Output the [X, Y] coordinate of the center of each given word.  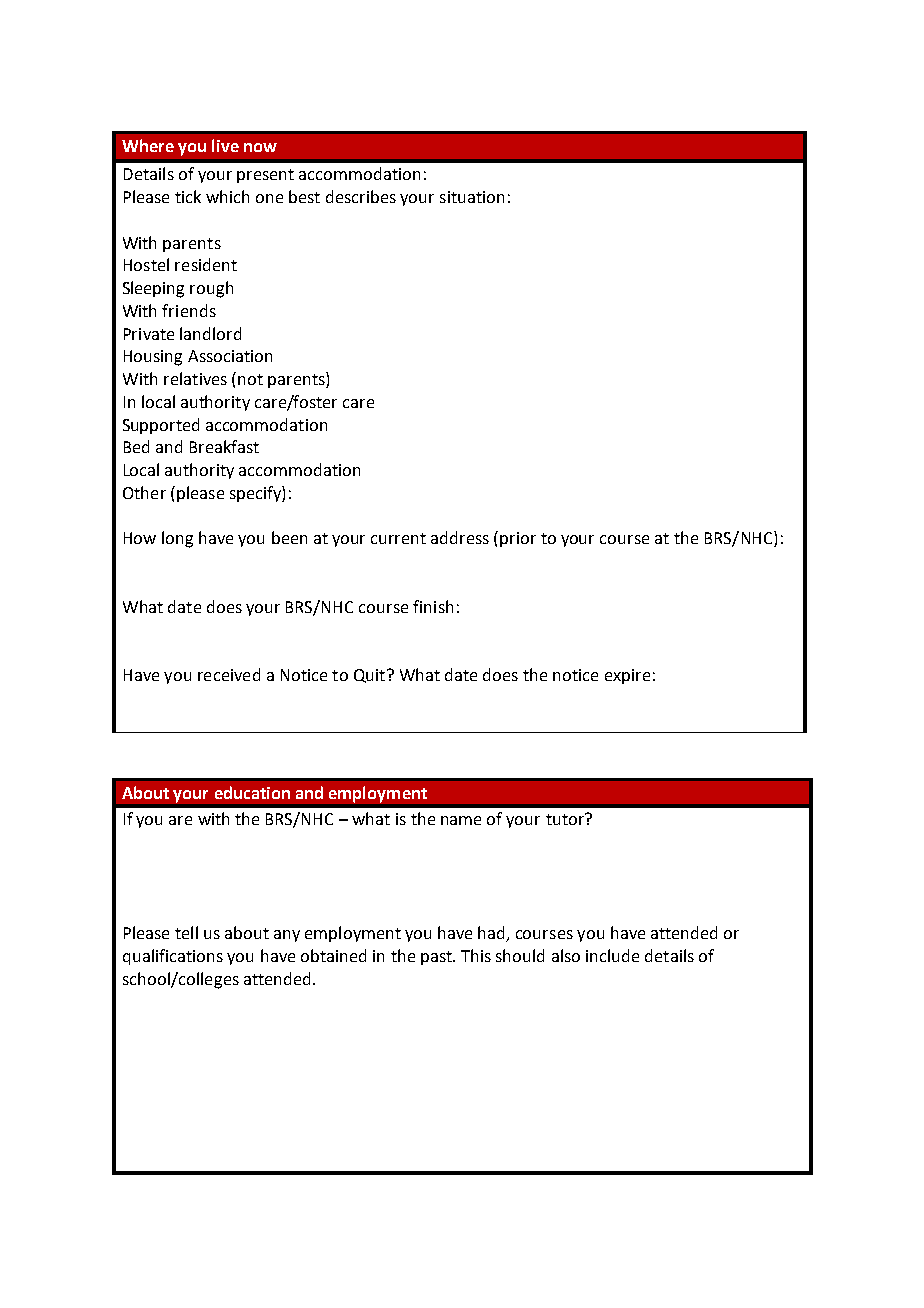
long [177, 539]
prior [518, 539]
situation [472, 197]
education [252, 792]
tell [186, 932]
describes [361, 196]
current [398, 538]
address [460, 537]
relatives [195, 378]
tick [188, 196]
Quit [369, 676]
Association [230, 356]
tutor [566, 819]
